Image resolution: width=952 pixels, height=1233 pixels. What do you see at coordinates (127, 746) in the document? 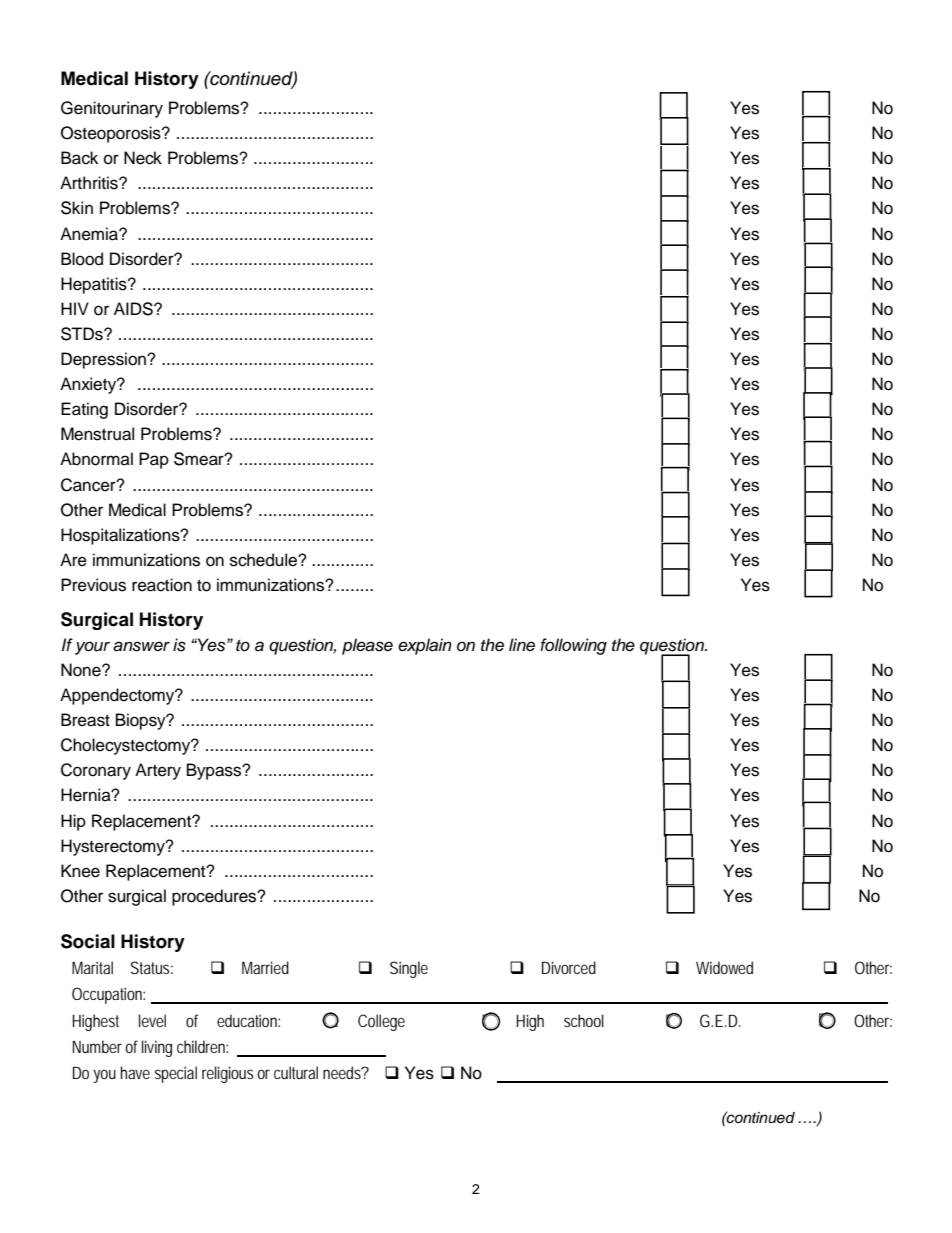
I see `Cholecystectomy` at bounding box center [127, 746].
